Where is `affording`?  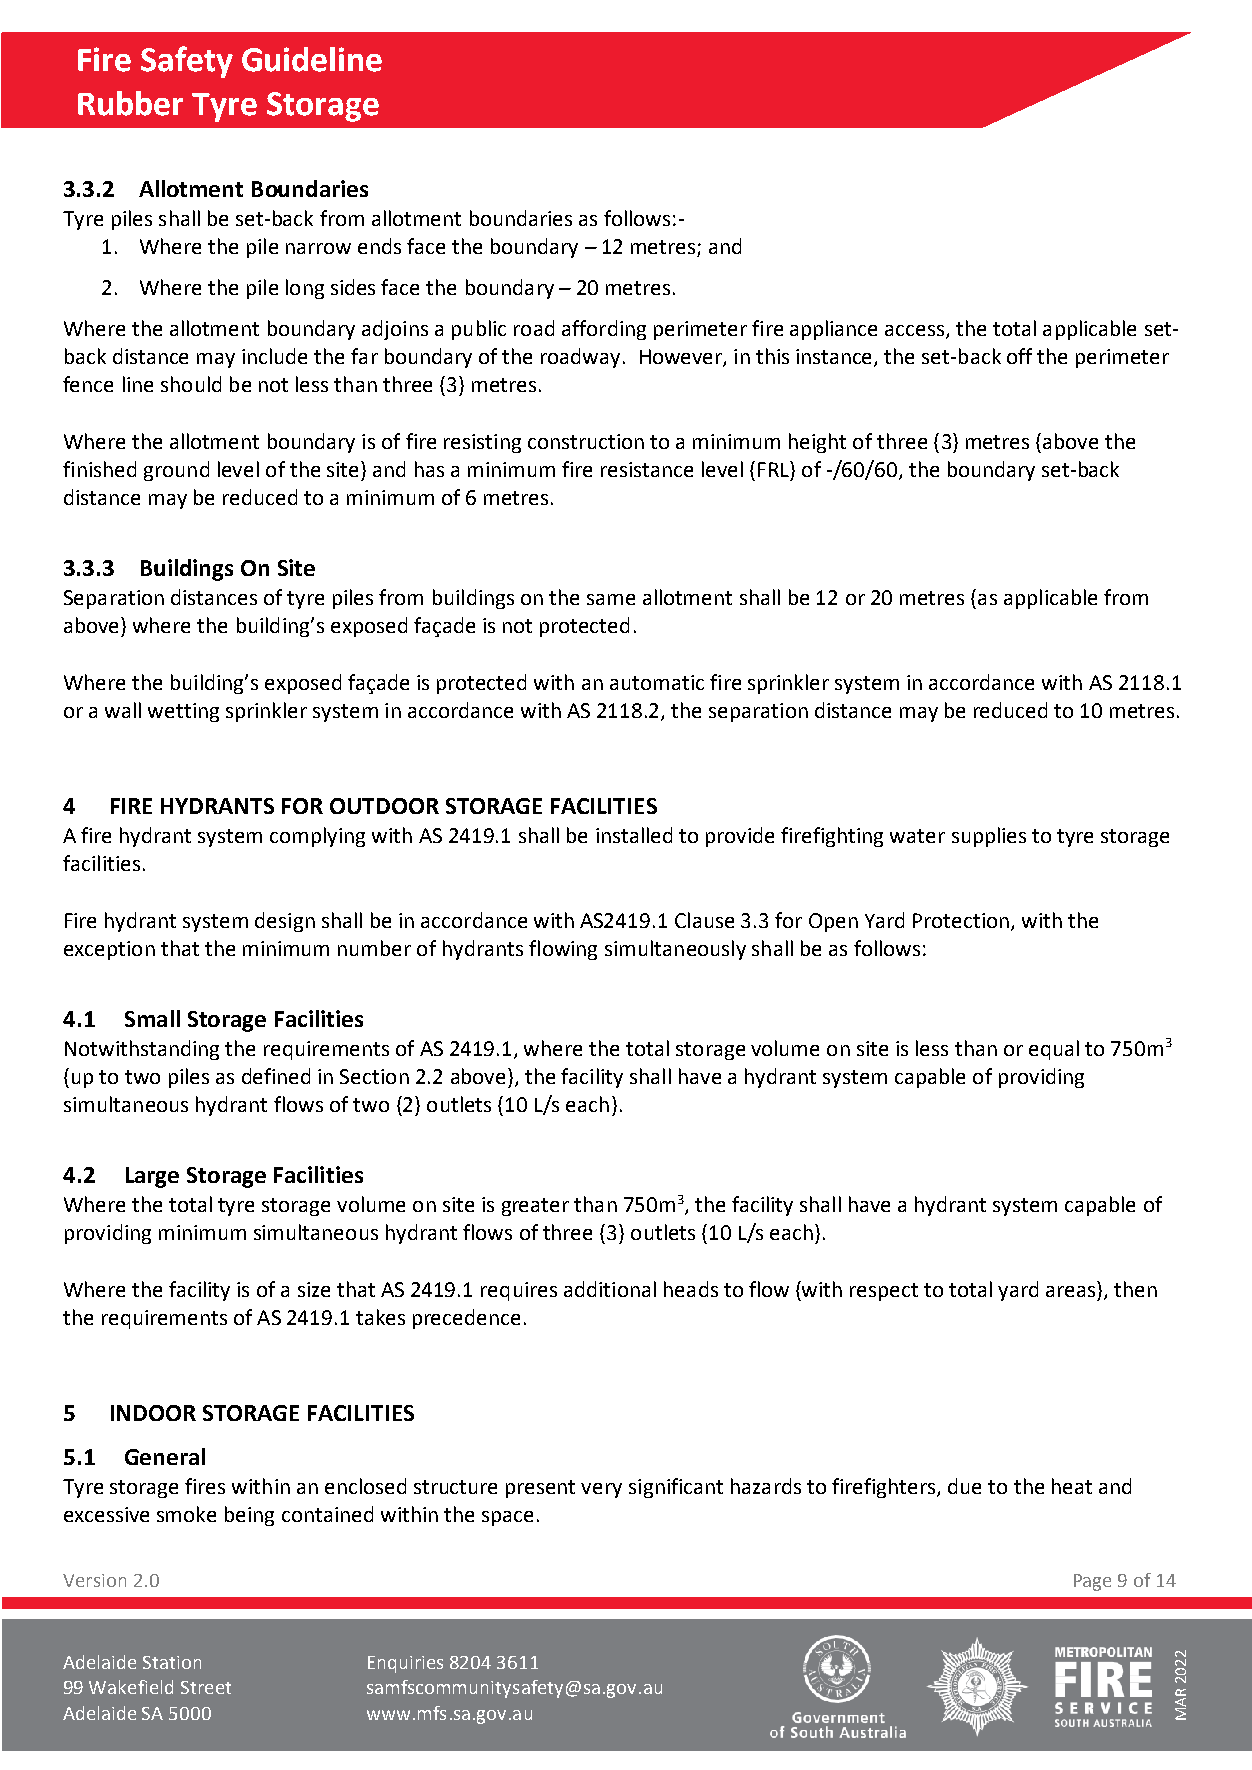
affording is located at coordinates (604, 330).
